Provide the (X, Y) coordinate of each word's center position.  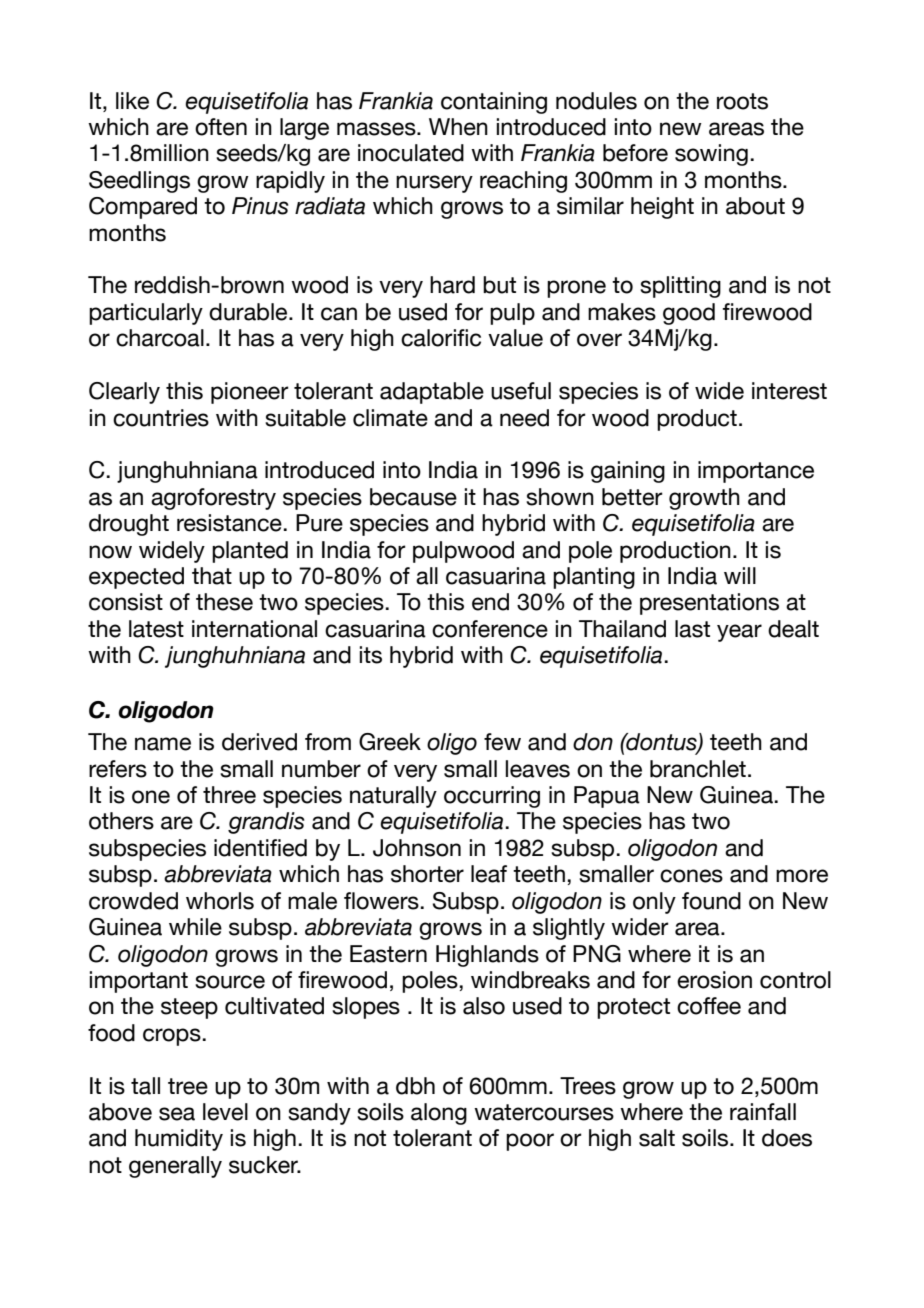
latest (156, 629)
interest (789, 391)
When (458, 127)
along (439, 1114)
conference (490, 629)
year (739, 633)
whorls (220, 901)
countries (161, 418)
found (711, 901)
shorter (427, 874)
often (221, 127)
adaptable (432, 393)
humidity (179, 1140)
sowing (711, 155)
